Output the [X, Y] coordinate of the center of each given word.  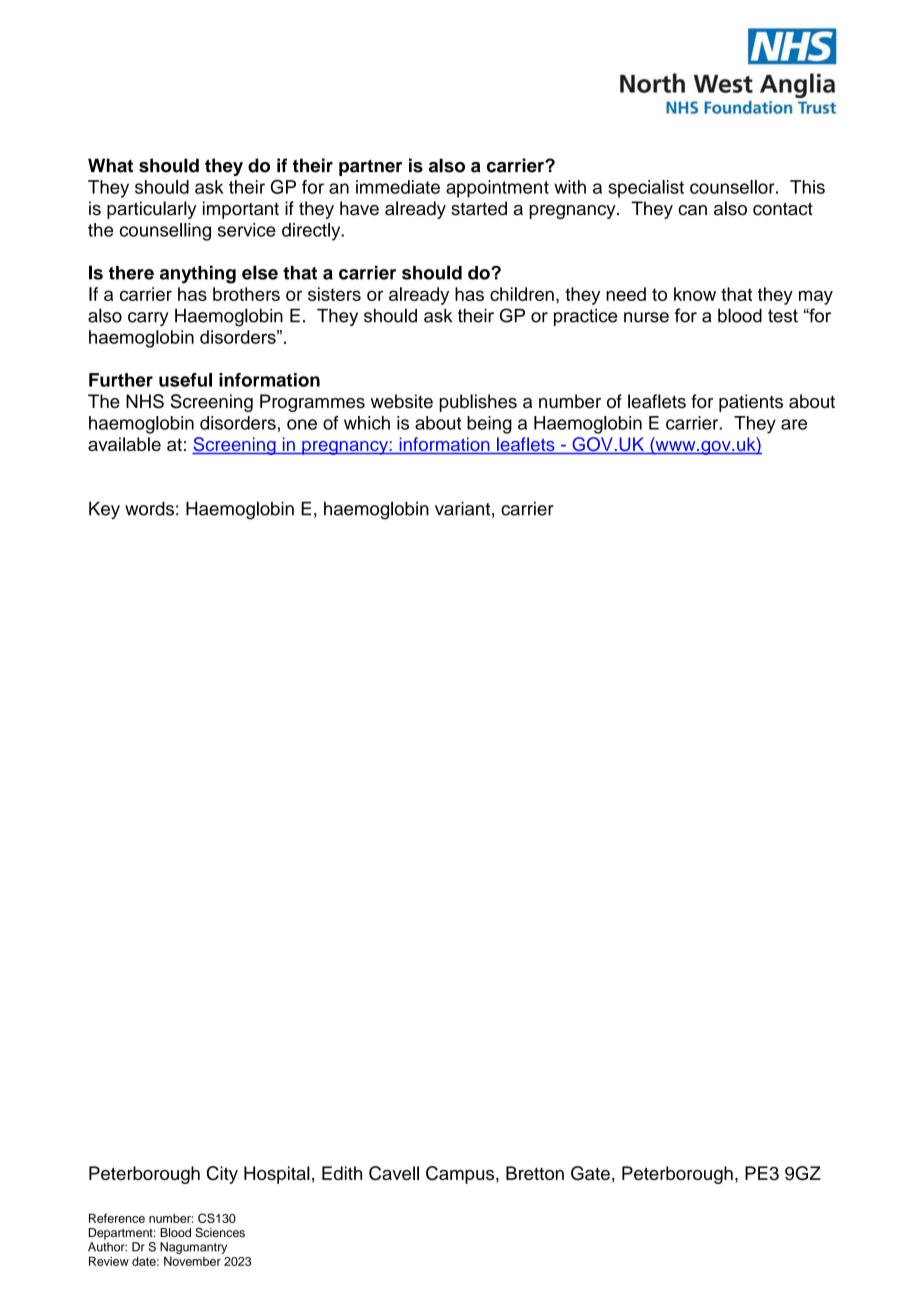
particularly [152, 210]
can [692, 210]
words [149, 508]
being [489, 425]
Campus [461, 1175]
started [479, 208]
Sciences [220, 1233]
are [794, 424]
